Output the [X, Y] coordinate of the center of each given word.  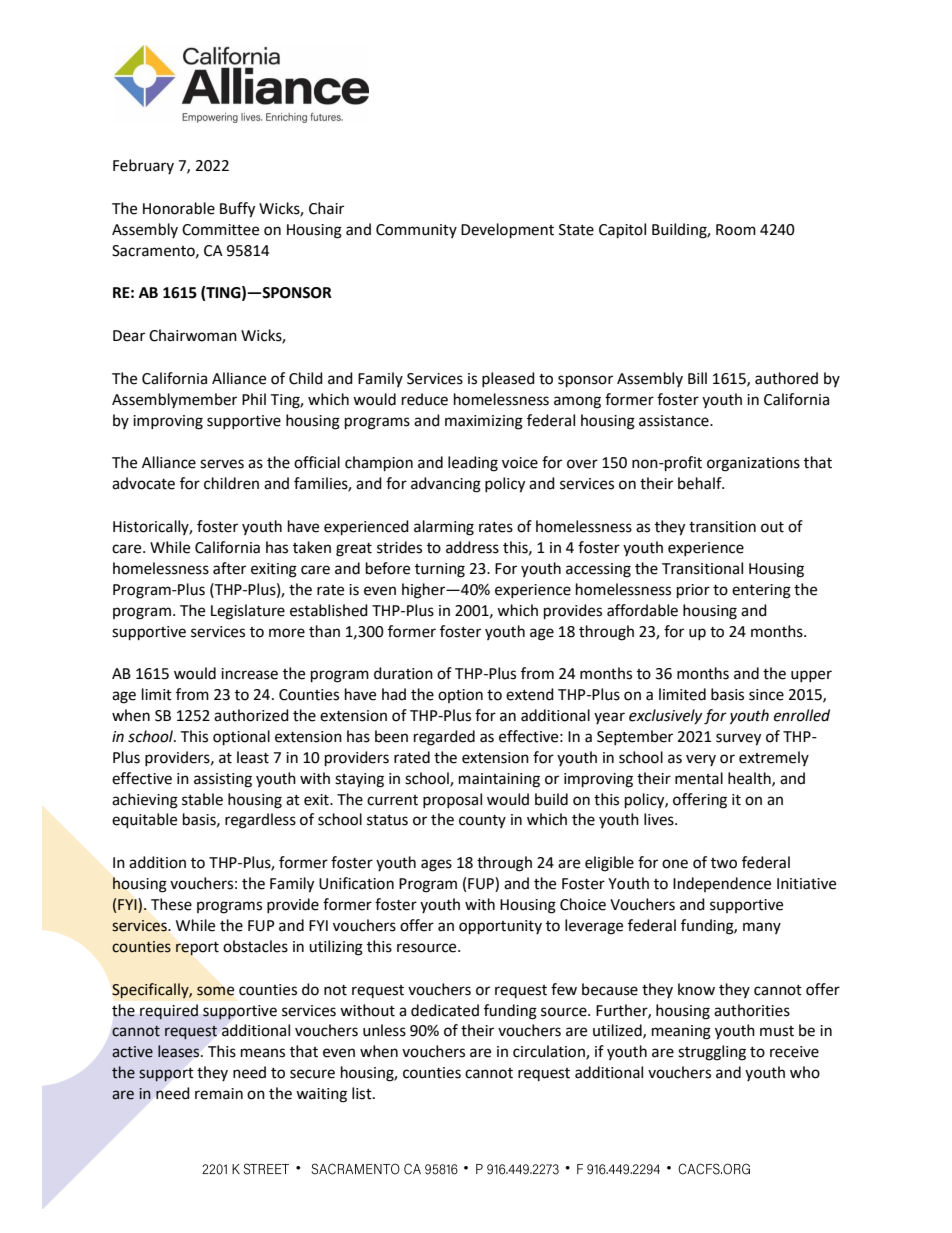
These [171, 904]
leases [180, 1051]
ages [436, 865]
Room [736, 230]
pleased [508, 379]
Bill [697, 378]
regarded [444, 738]
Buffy [237, 210]
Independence [722, 884]
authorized [251, 715]
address [472, 547]
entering [761, 591]
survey [738, 739]
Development [507, 231]
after [229, 568]
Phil [254, 399]
